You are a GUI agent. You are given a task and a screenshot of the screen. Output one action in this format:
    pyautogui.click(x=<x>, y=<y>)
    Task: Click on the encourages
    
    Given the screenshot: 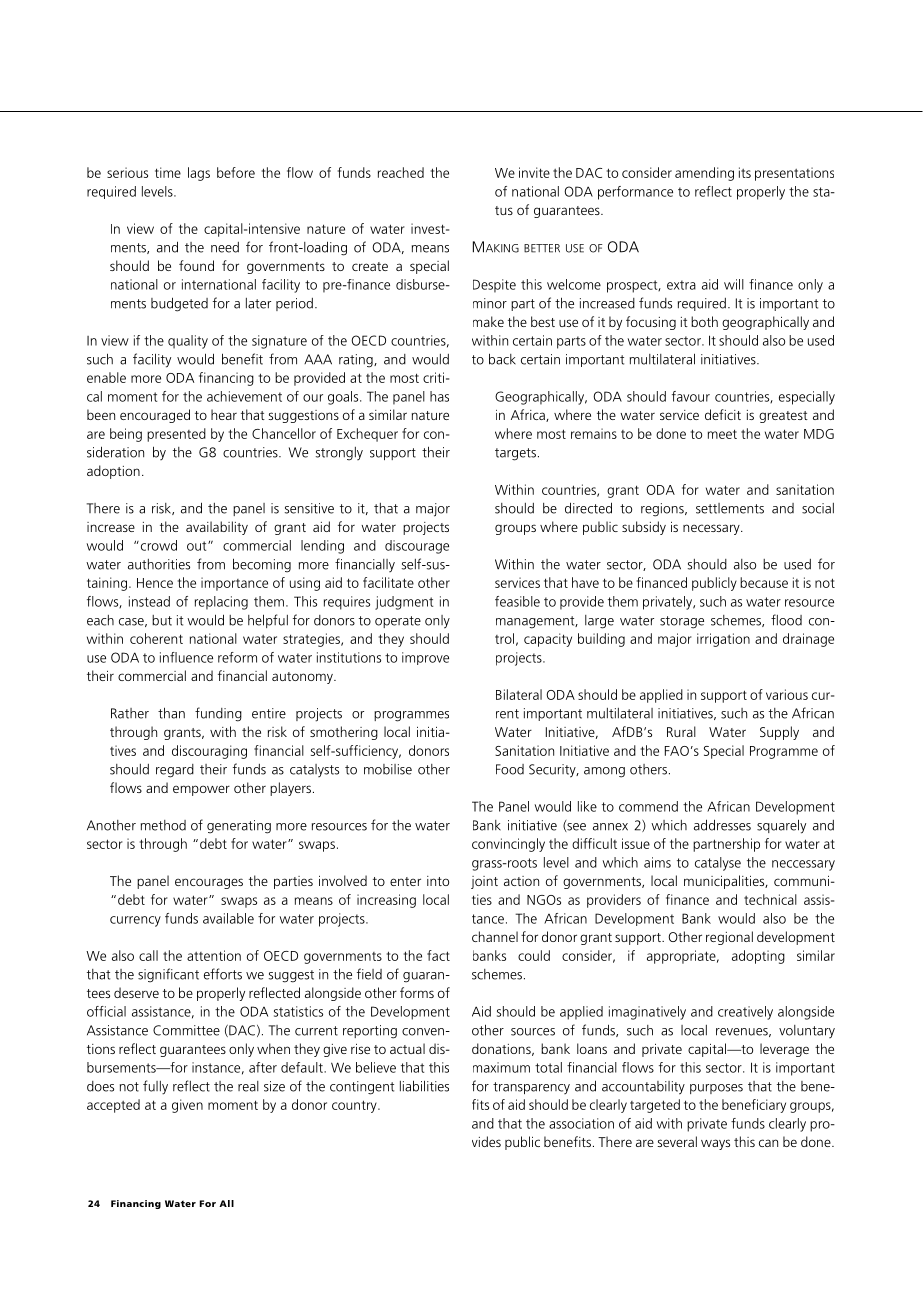 What is the action you would take?
    pyautogui.click(x=209, y=883)
